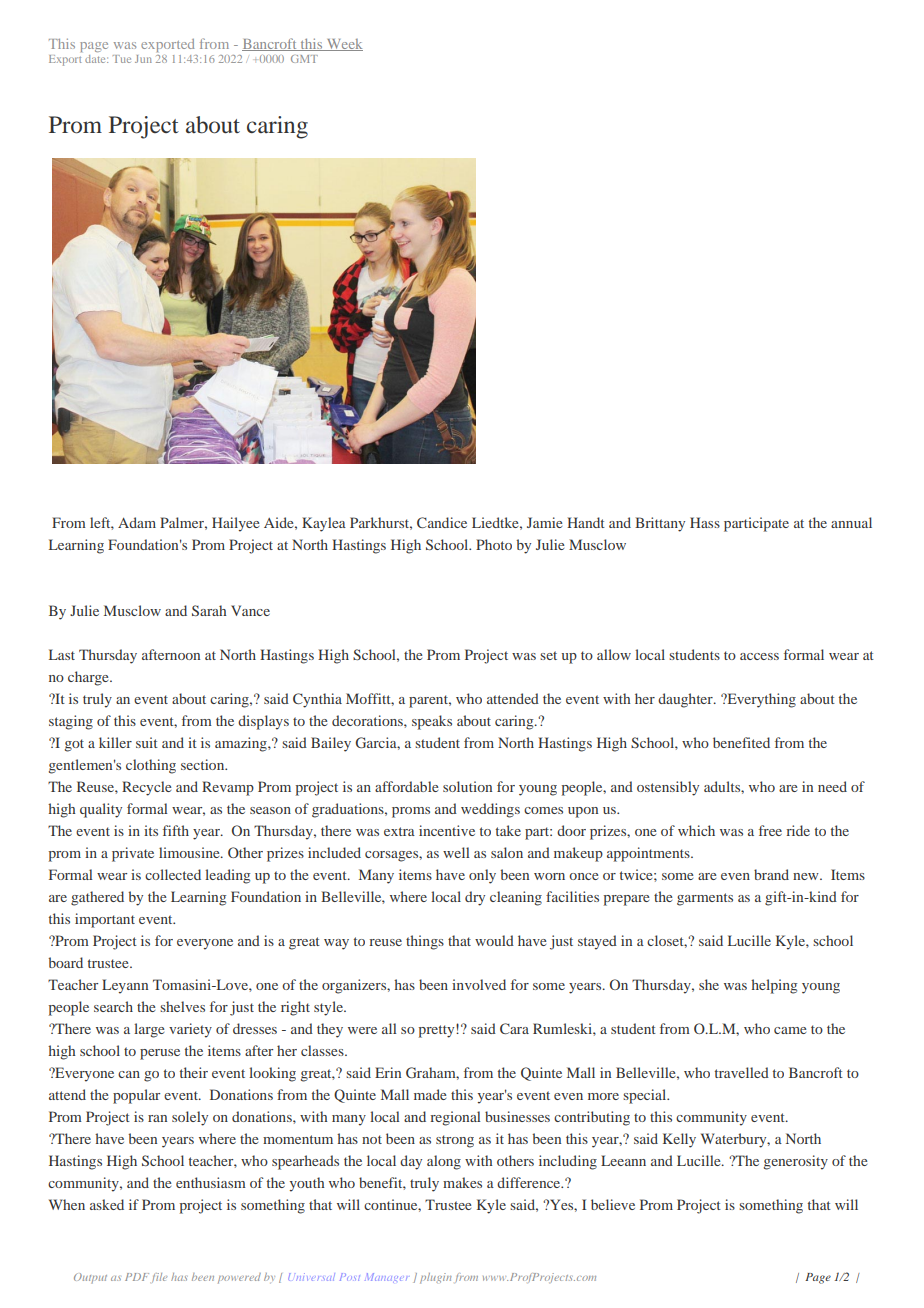 The image size is (924, 1308). I want to click on speaks, so click(432, 722).
